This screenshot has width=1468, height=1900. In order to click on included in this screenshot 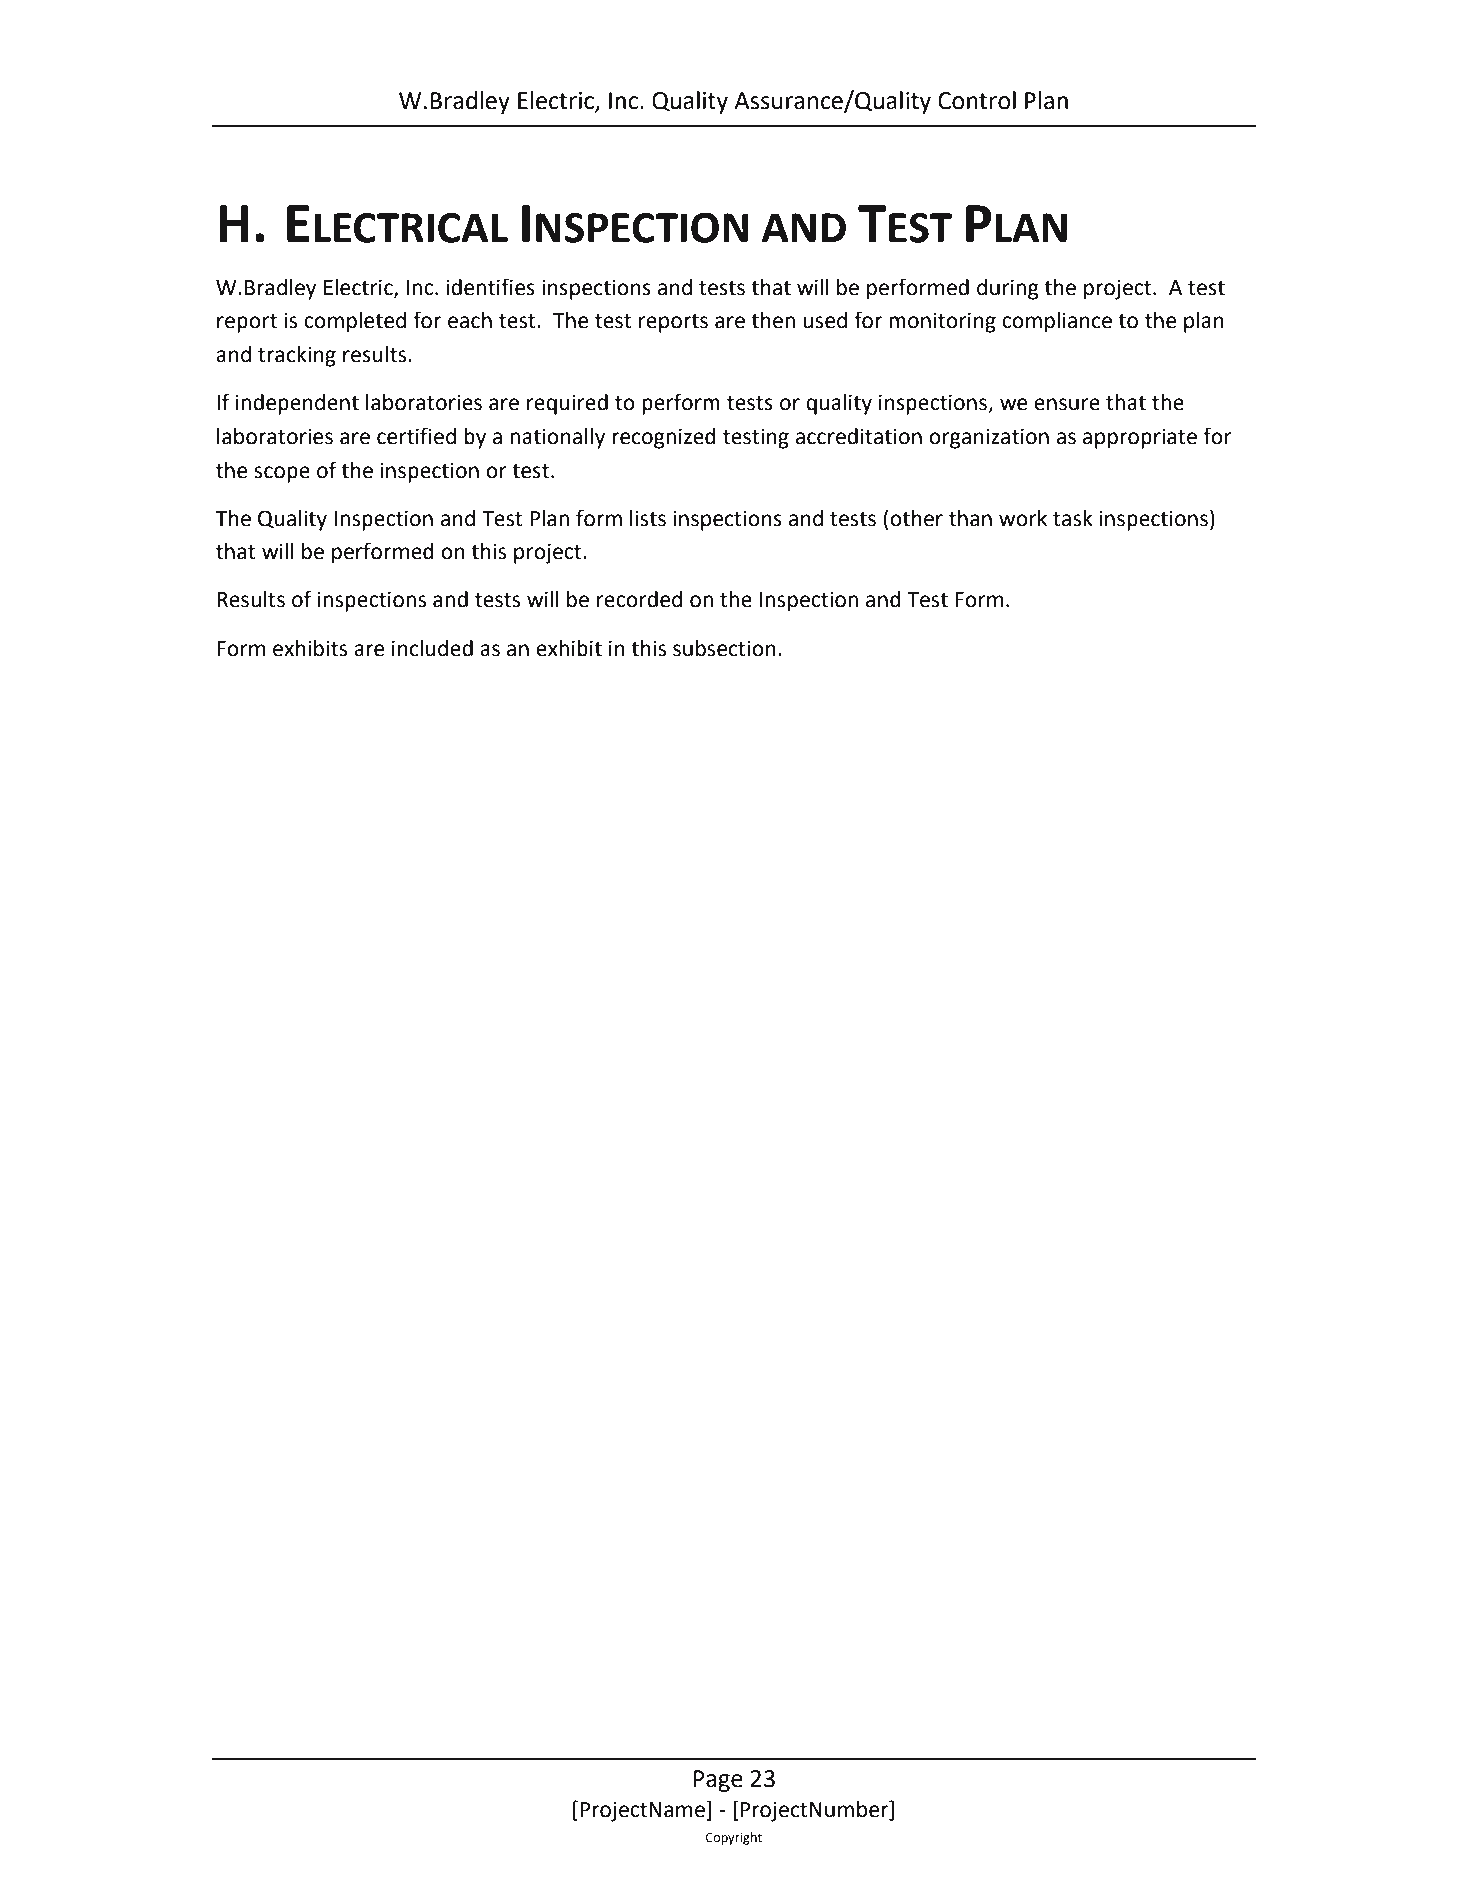, I will do `click(432, 648)`.
